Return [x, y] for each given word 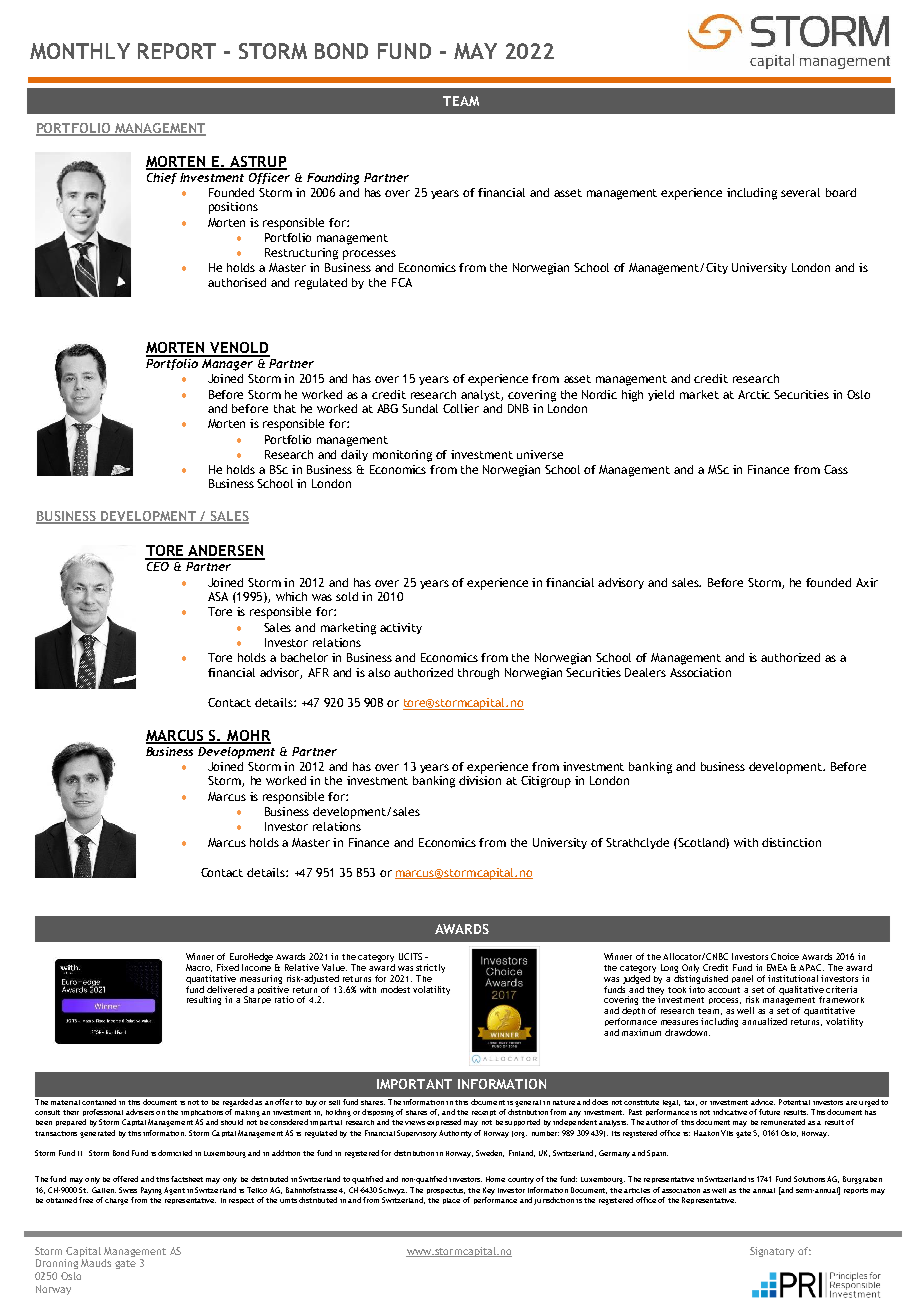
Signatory [772, 1252]
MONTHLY [80, 51]
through [478, 674]
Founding [333, 179]
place [451, 1201]
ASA [218, 596]
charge [116, 1201]
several [800, 192]
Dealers [645, 672]
